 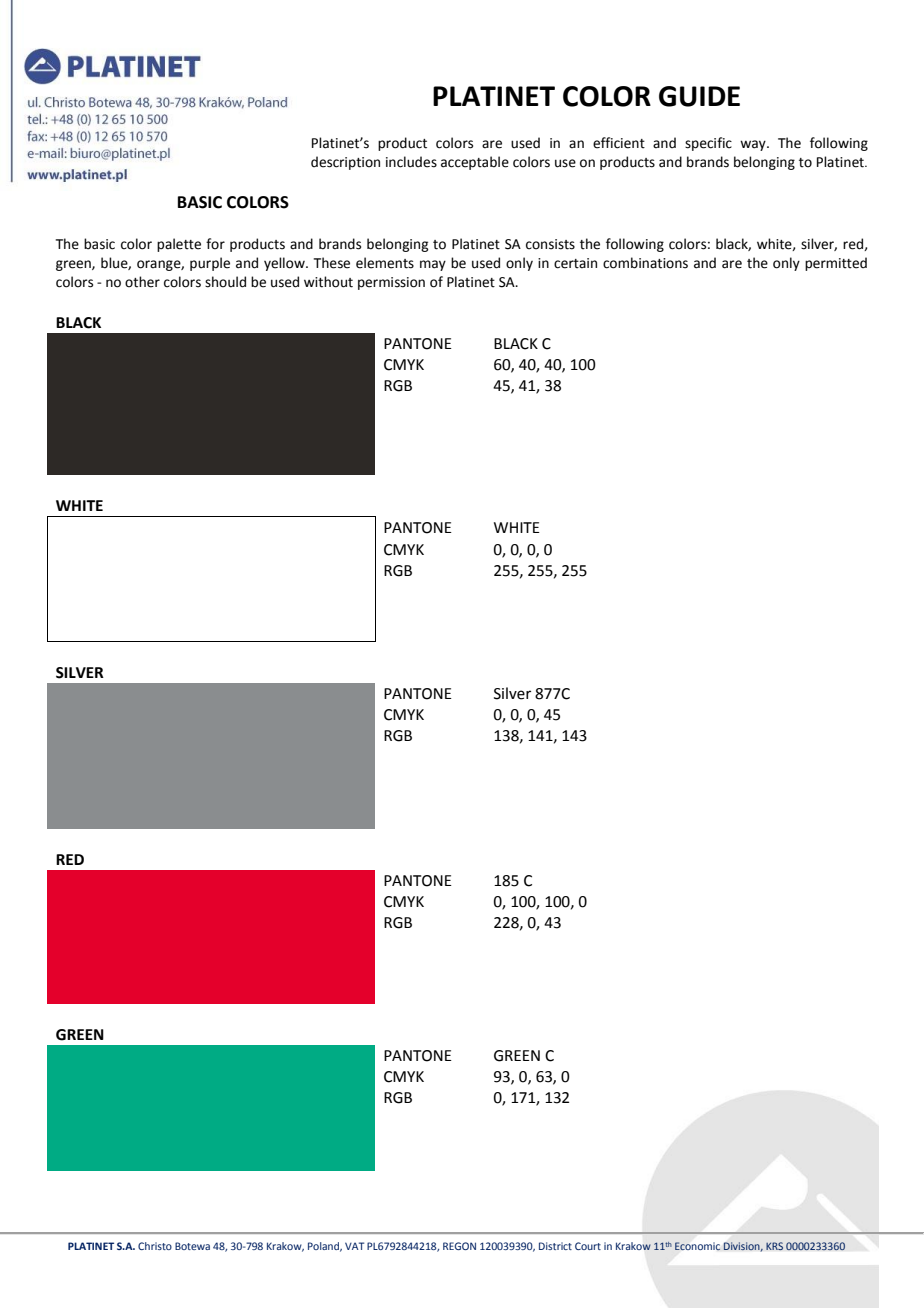 What do you see at coordinates (754, 145) in the page?
I see `way` at bounding box center [754, 145].
